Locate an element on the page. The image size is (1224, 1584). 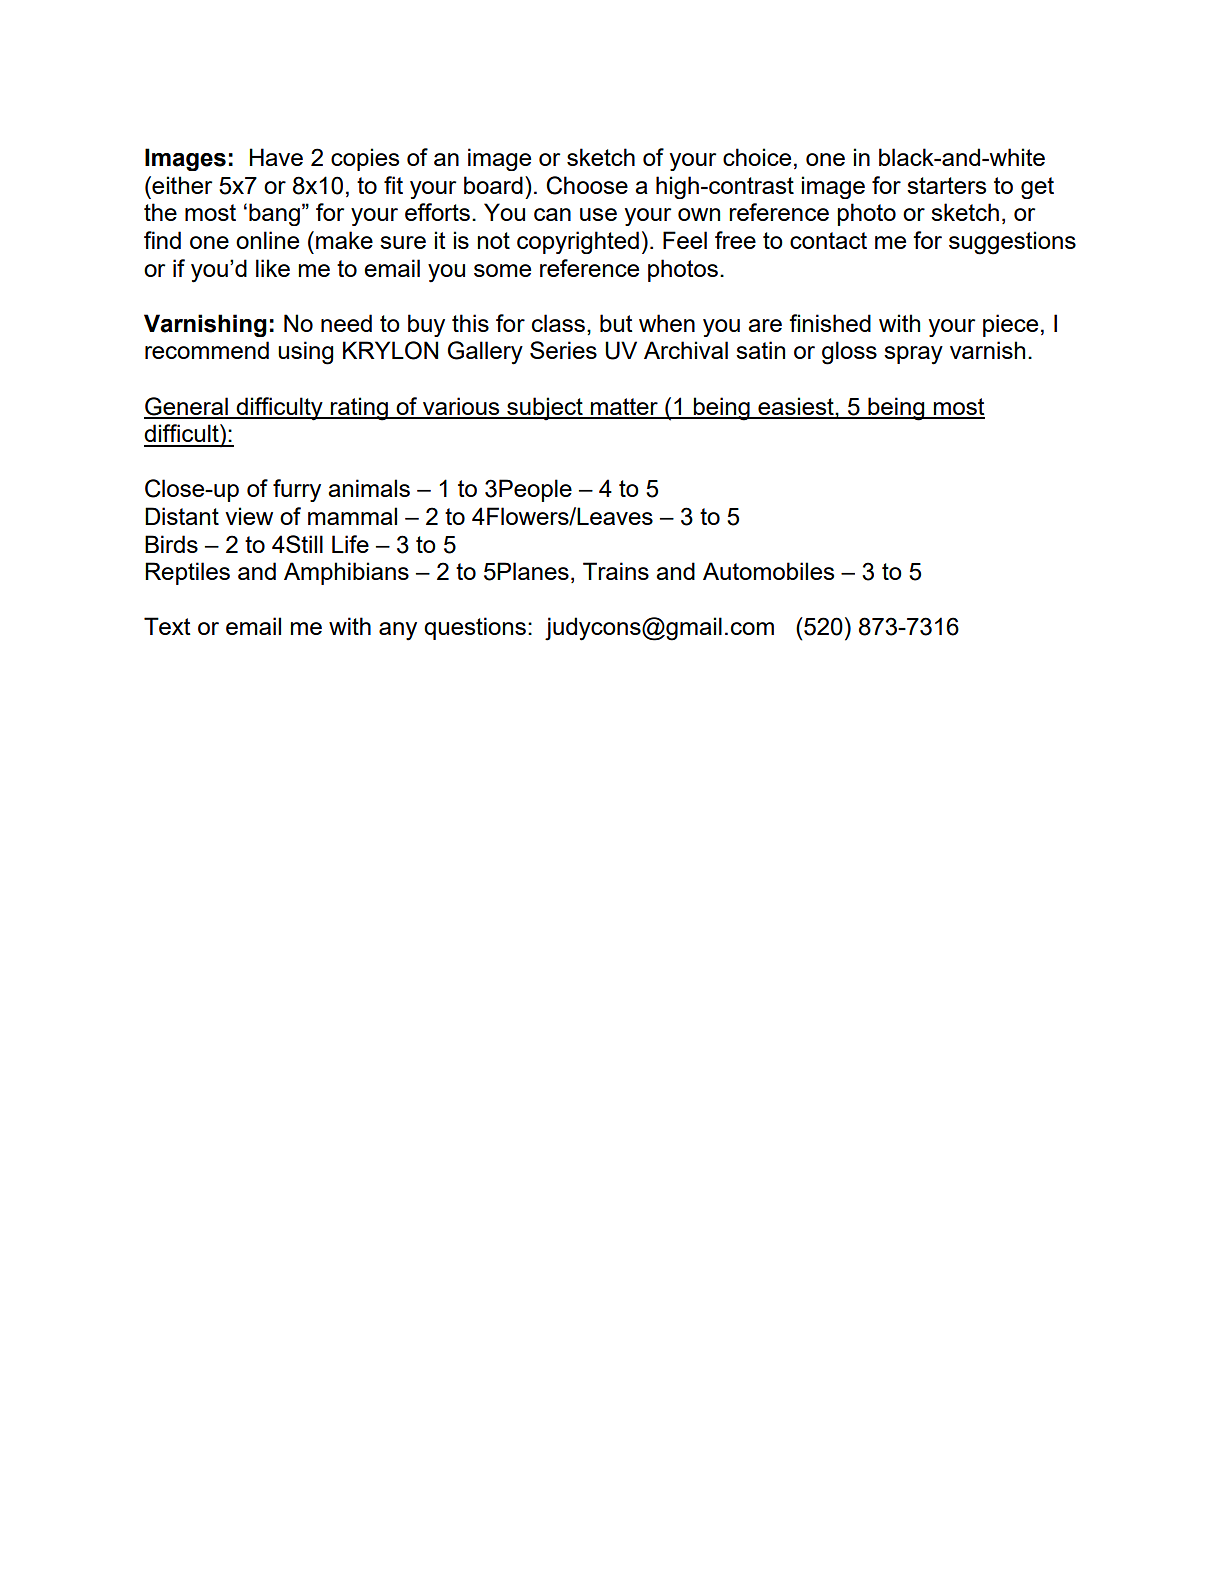
starters is located at coordinates (946, 185).
